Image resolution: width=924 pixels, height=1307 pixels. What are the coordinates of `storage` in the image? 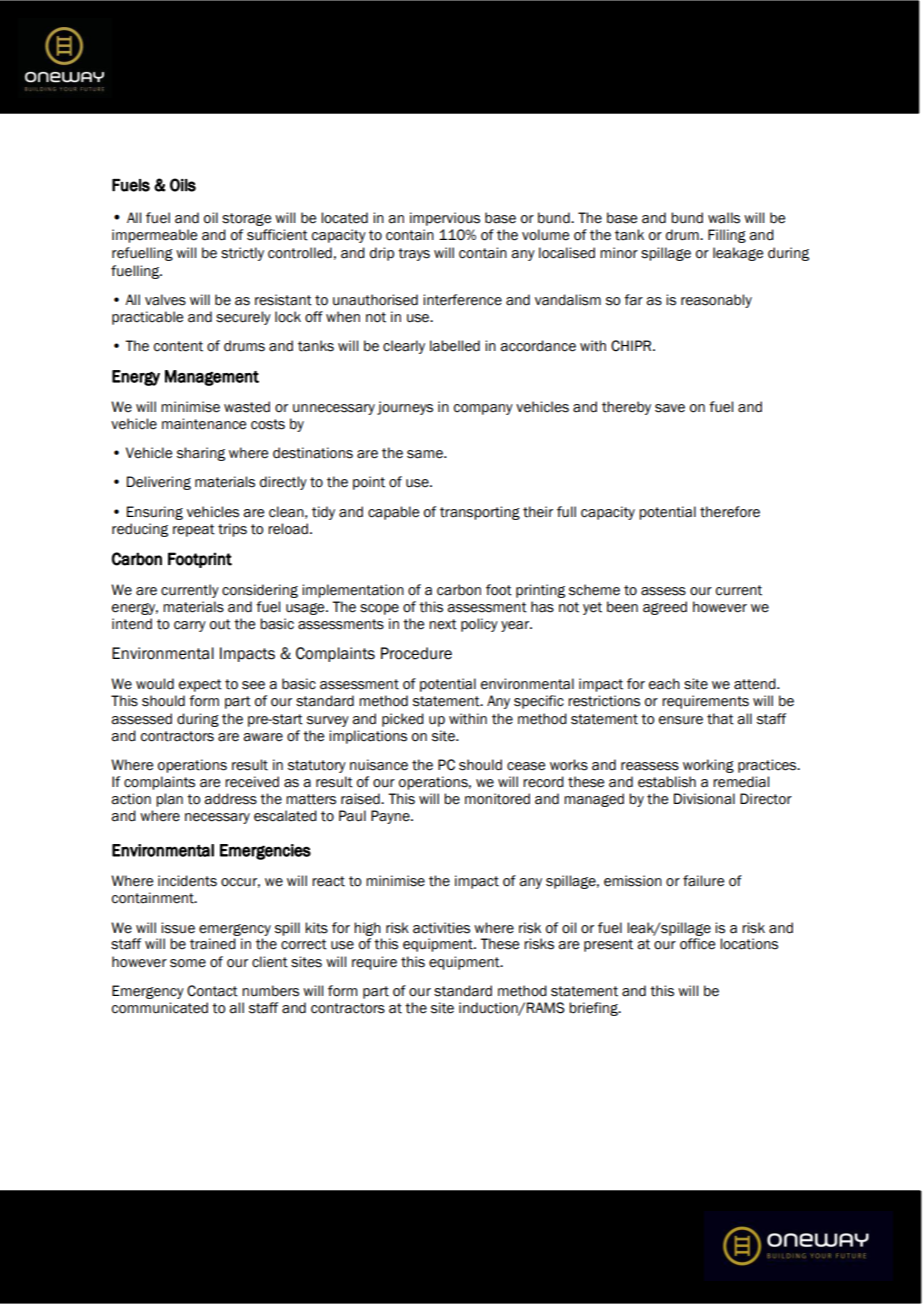 It's located at (246, 219).
